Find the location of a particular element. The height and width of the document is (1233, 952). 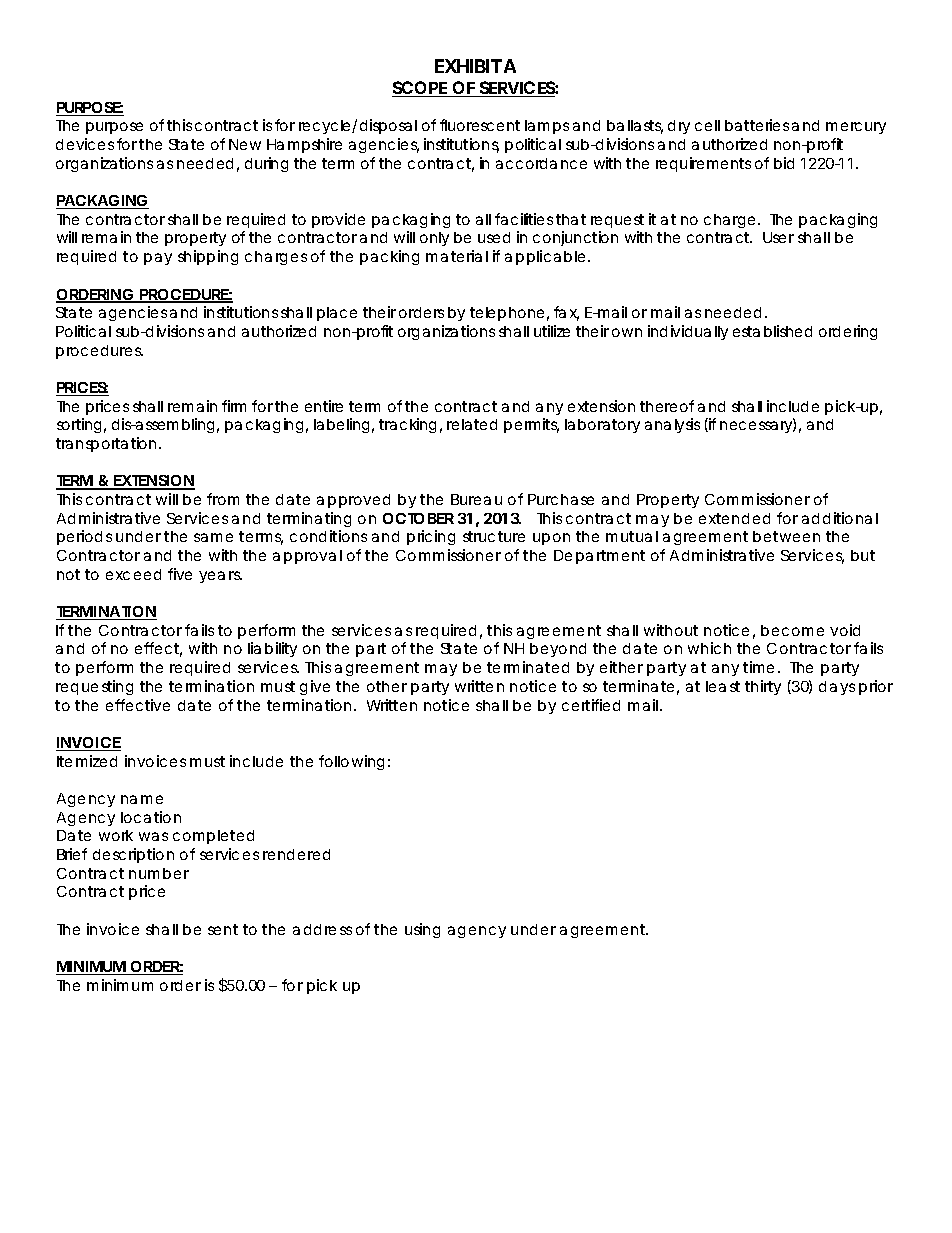

batteries is located at coordinates (757, 125).
